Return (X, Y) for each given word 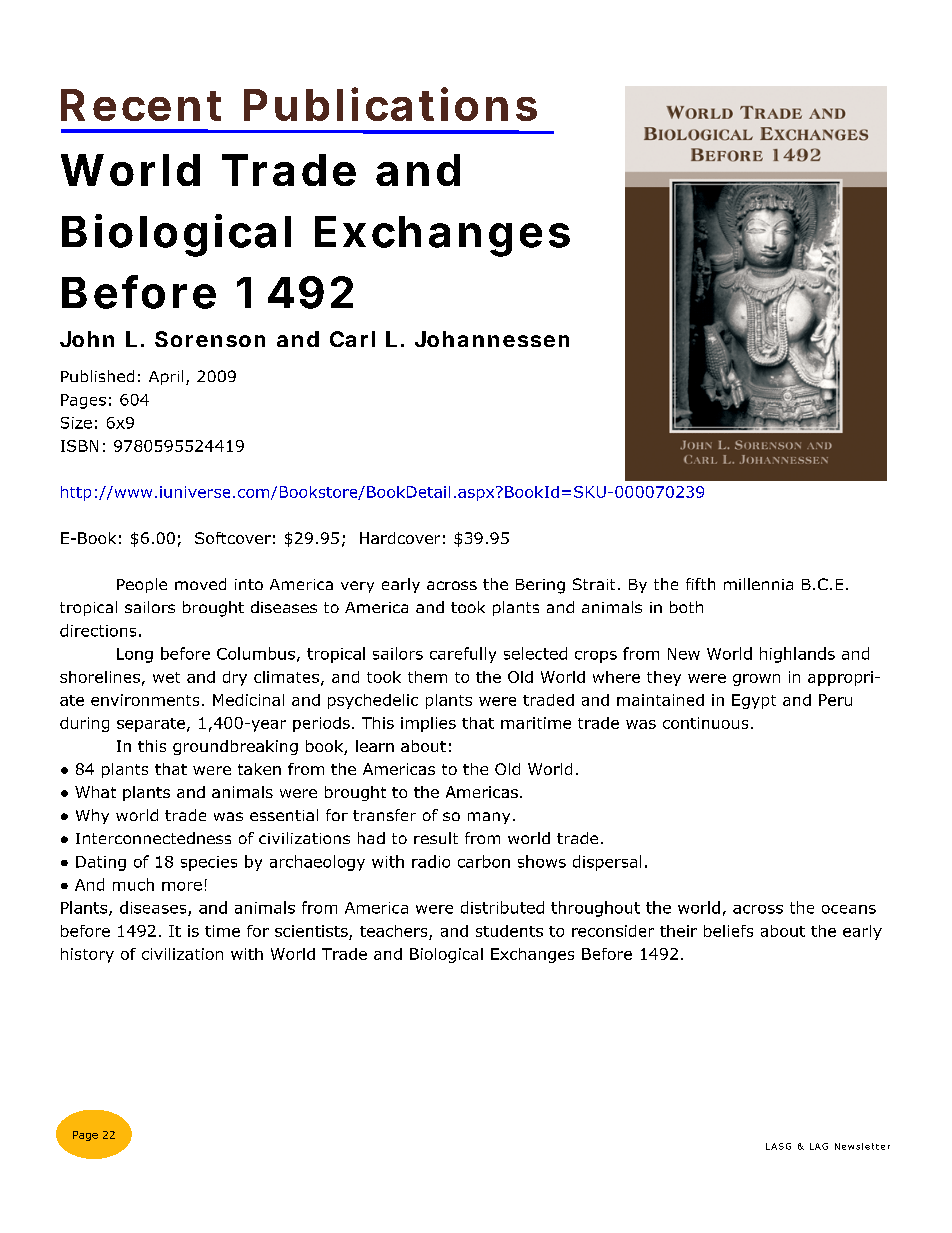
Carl (352, 339)
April (166, 377)
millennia (758, 584)
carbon (484, 861)
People (142, 585)
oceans (849, 909)
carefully (463, 655)
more (182, 886)
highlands (797, 655)
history (87, 955)
